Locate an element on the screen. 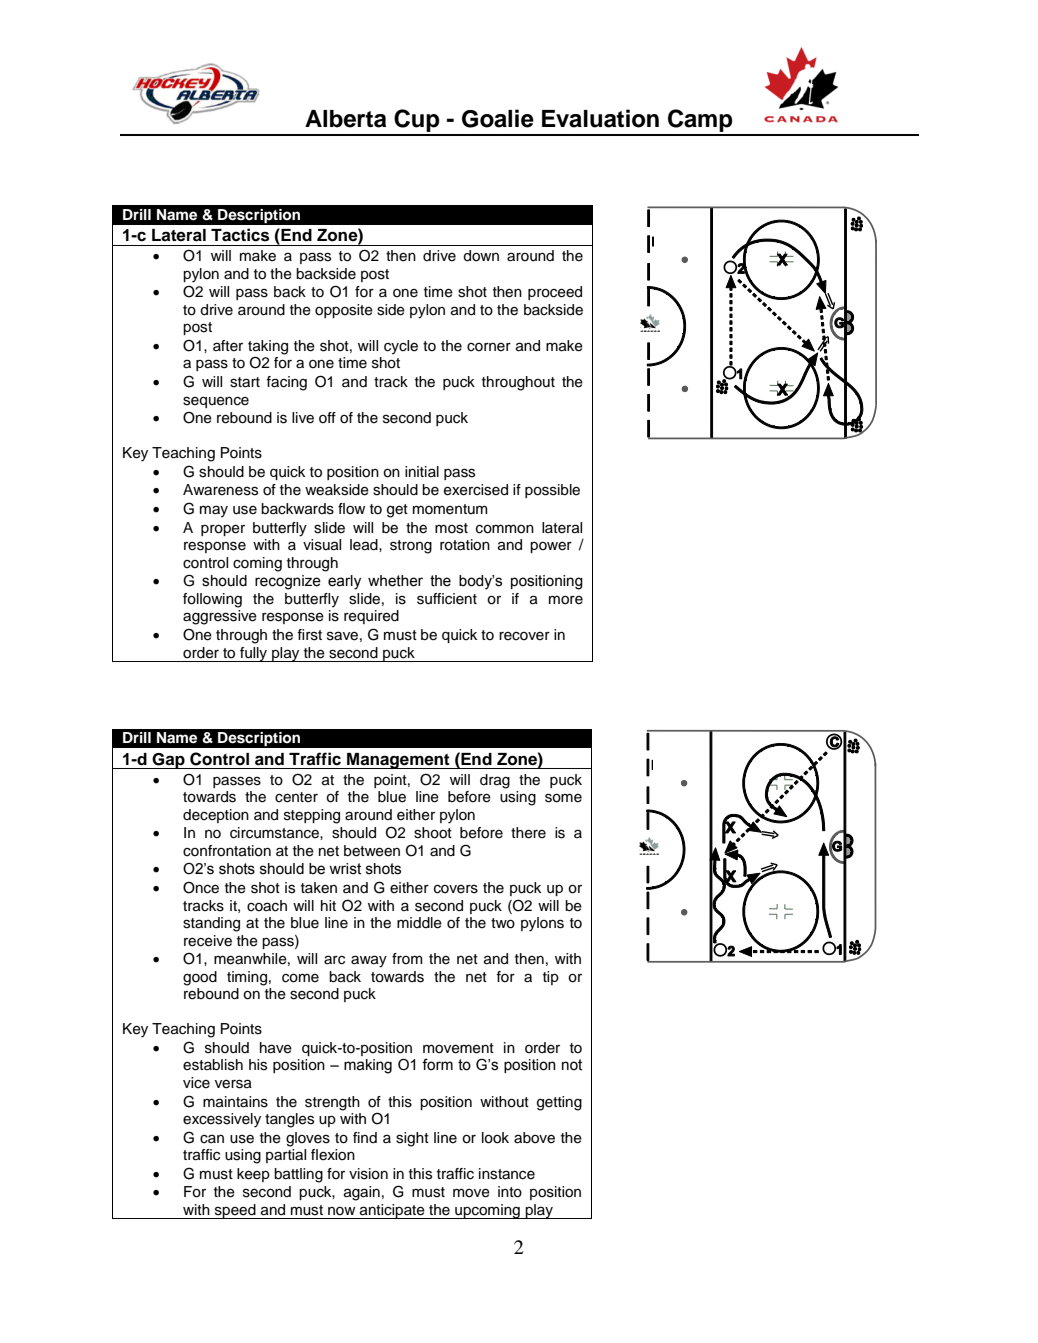 The height and width of the screenshot is (1343, 1038). between is located at coordinates (372, 851).
